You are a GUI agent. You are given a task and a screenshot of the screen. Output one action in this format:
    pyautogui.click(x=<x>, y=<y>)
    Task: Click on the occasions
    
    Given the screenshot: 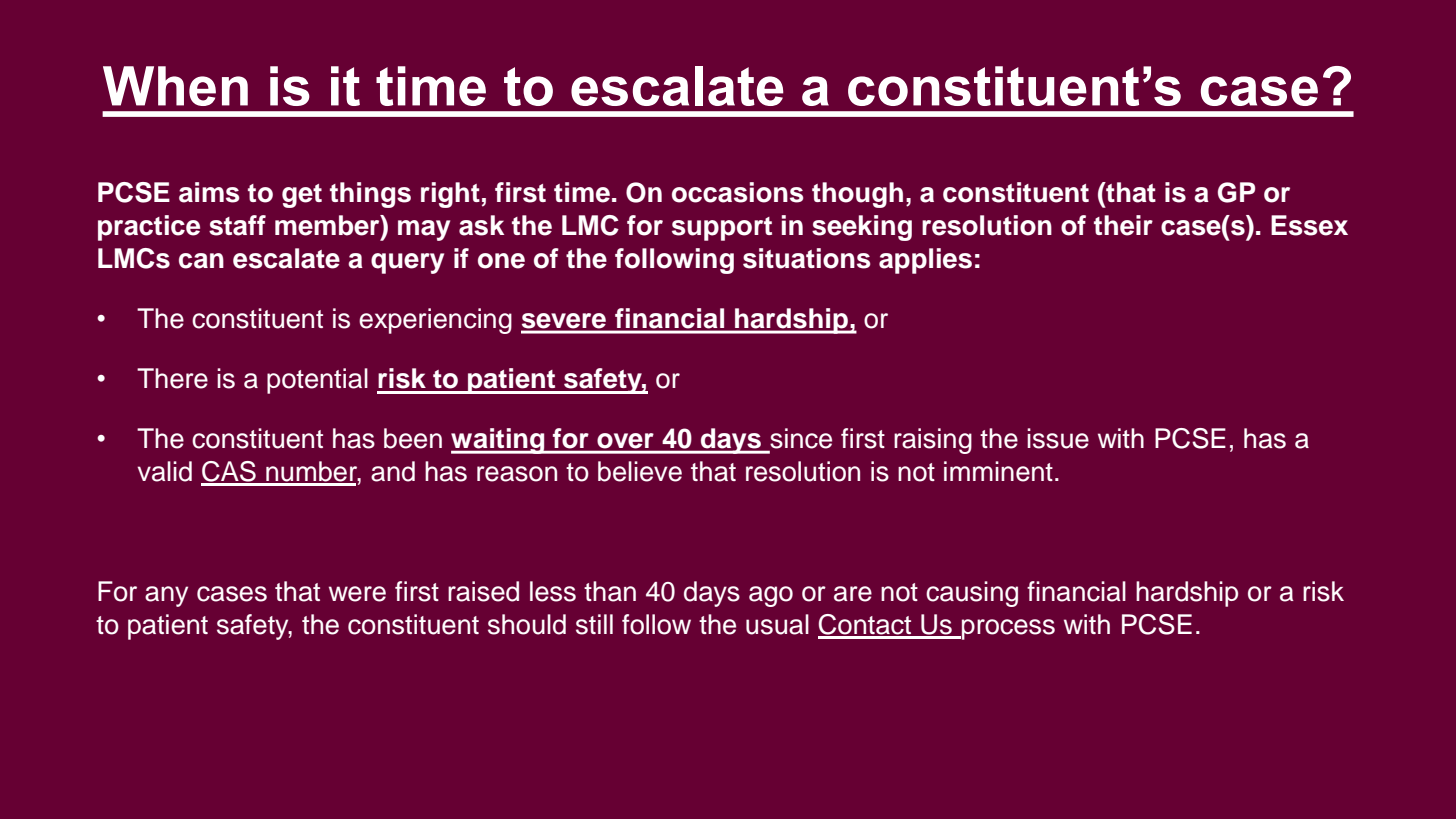 What is the action you would take?
    pyautogui.click(x=737, y=192)
